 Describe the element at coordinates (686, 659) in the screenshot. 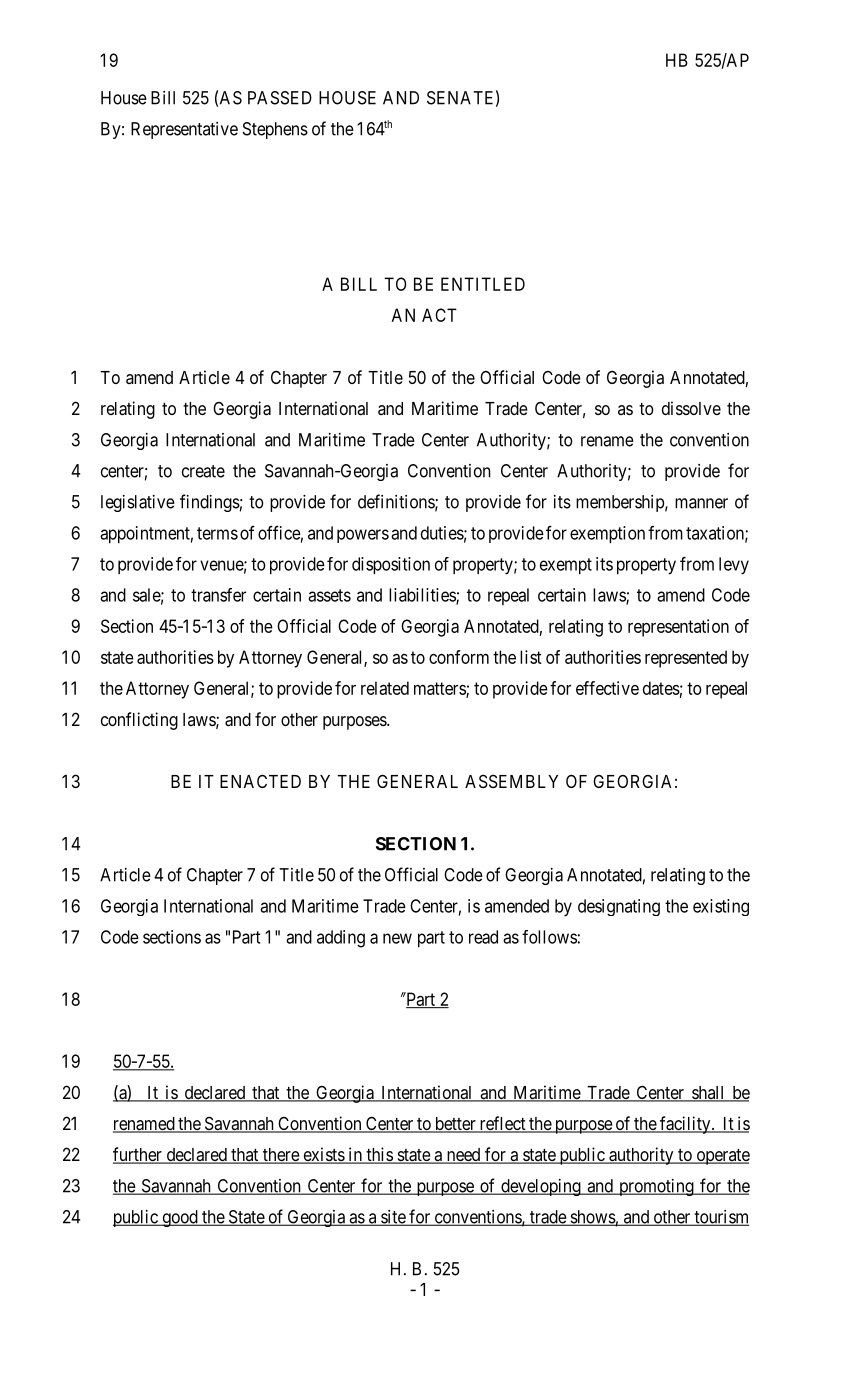

I see `represented` at that location.
